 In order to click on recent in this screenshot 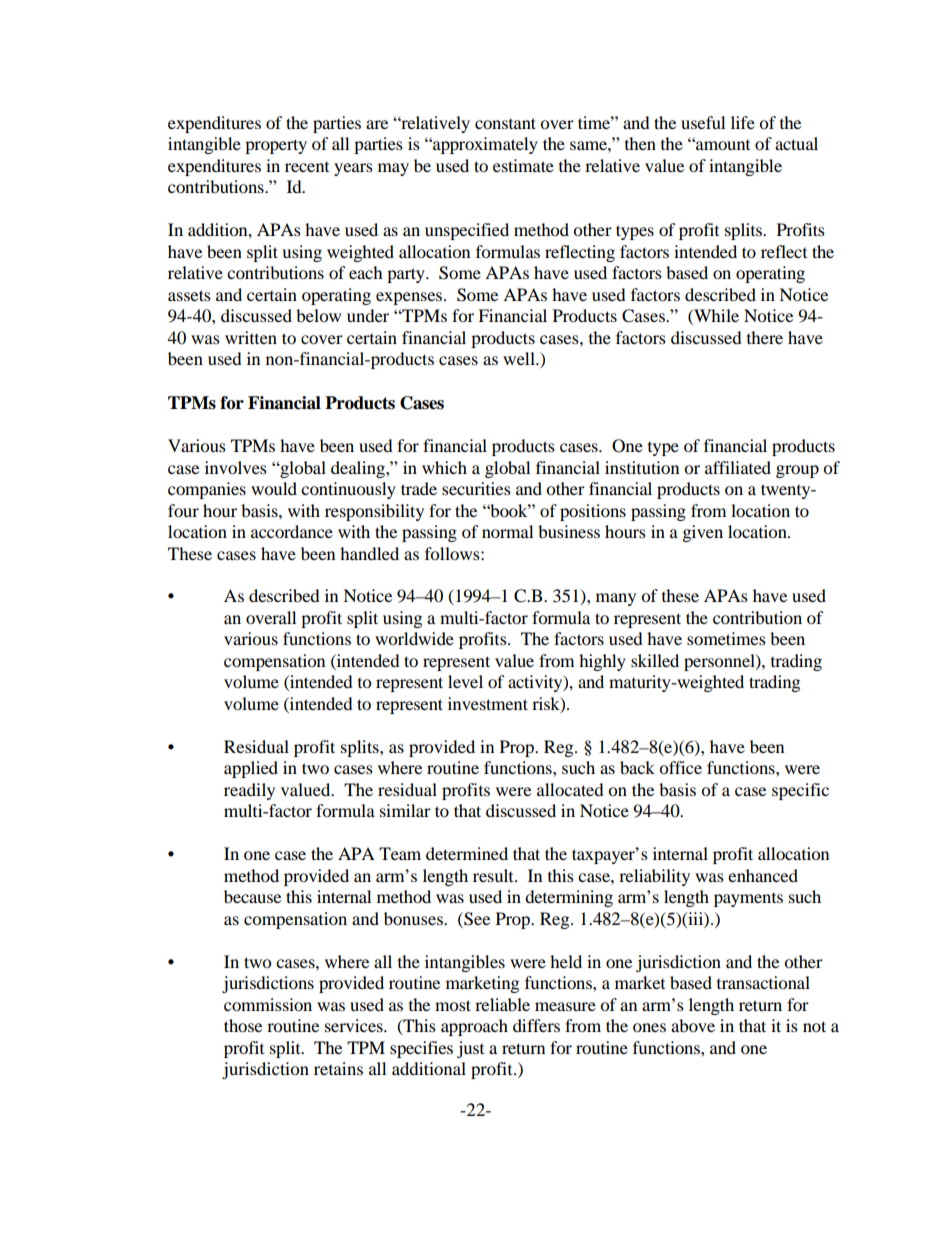, I will do `click(307, 167)`.
